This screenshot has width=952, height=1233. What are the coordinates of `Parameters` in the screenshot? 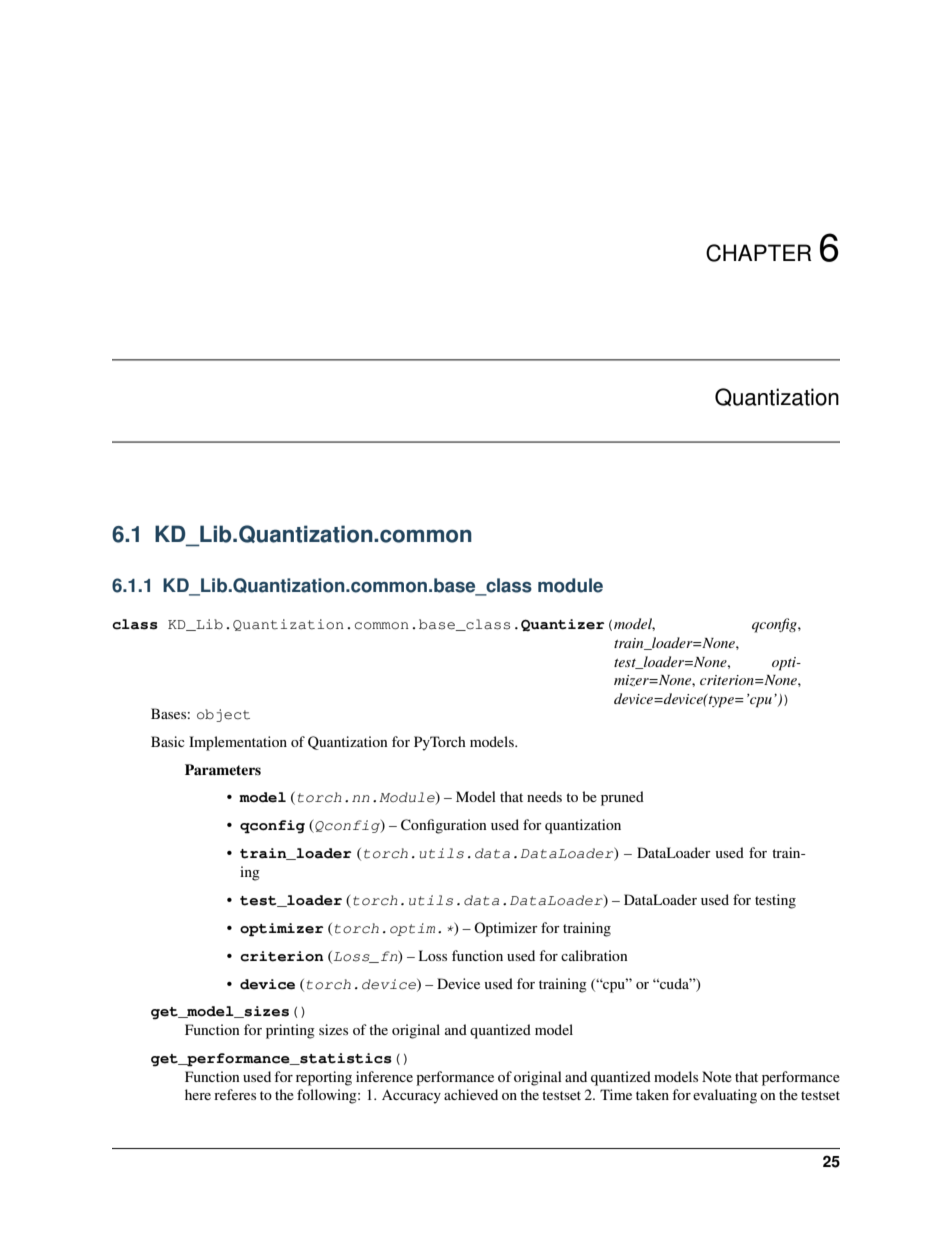 It's located at (223, 769).
